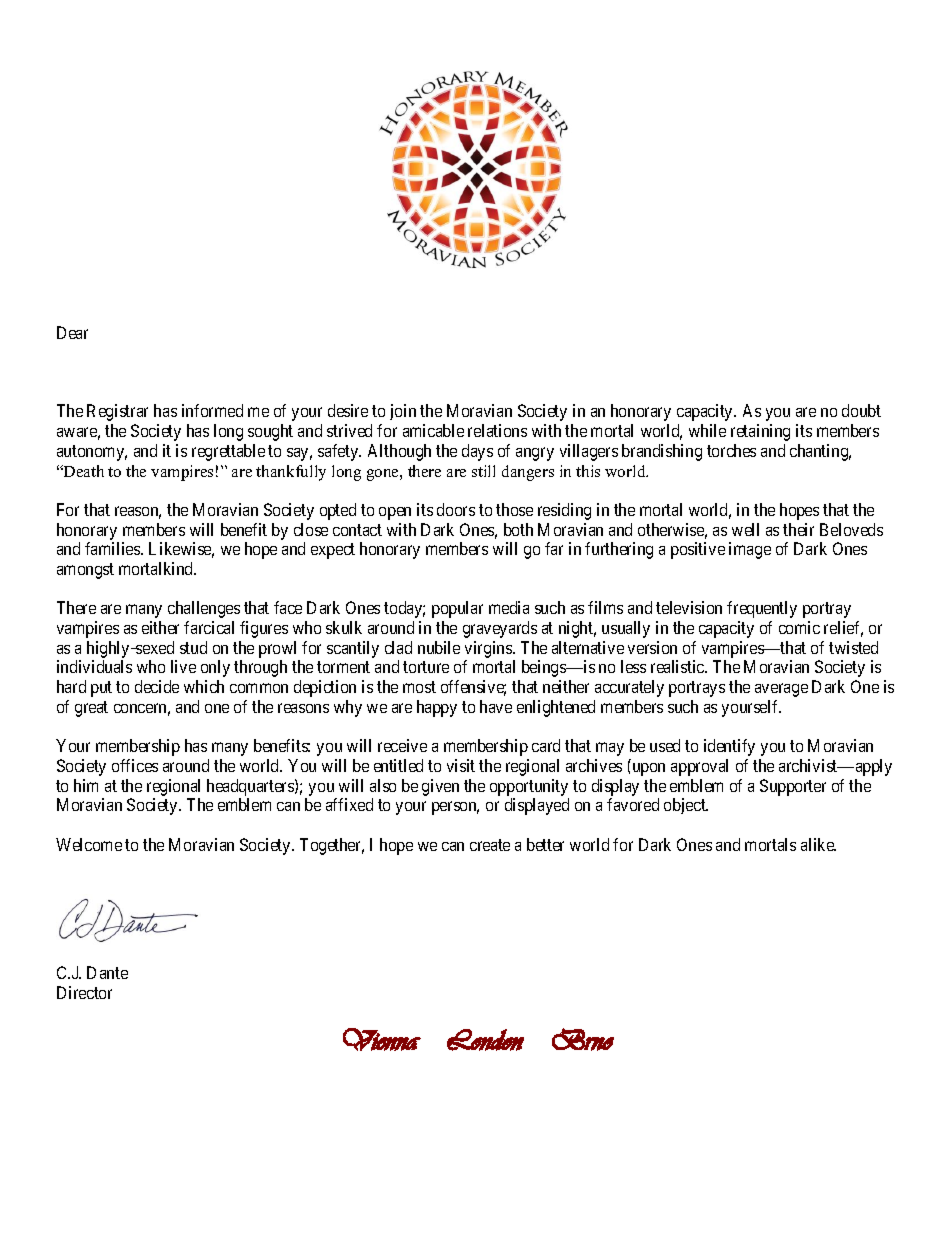 The image size is (952, 1233). I want to click on Supporter, so click(793, 787).
